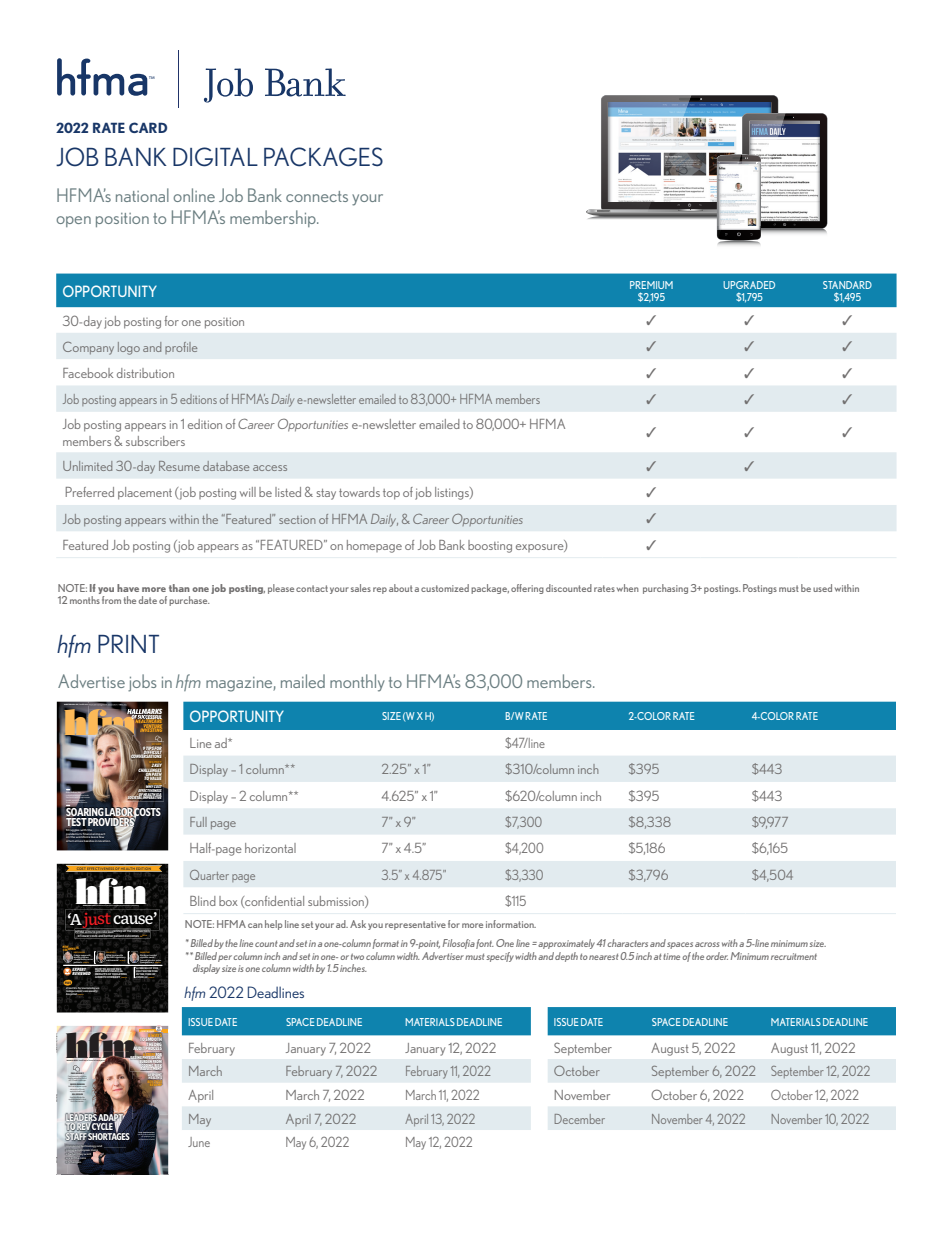 Image resolution: width=952 pixels, height=1233 pixels. What do you see at coordinates (128, 644) in the screenshot?
I see `PRINT` at bounding box center [128, 644].
